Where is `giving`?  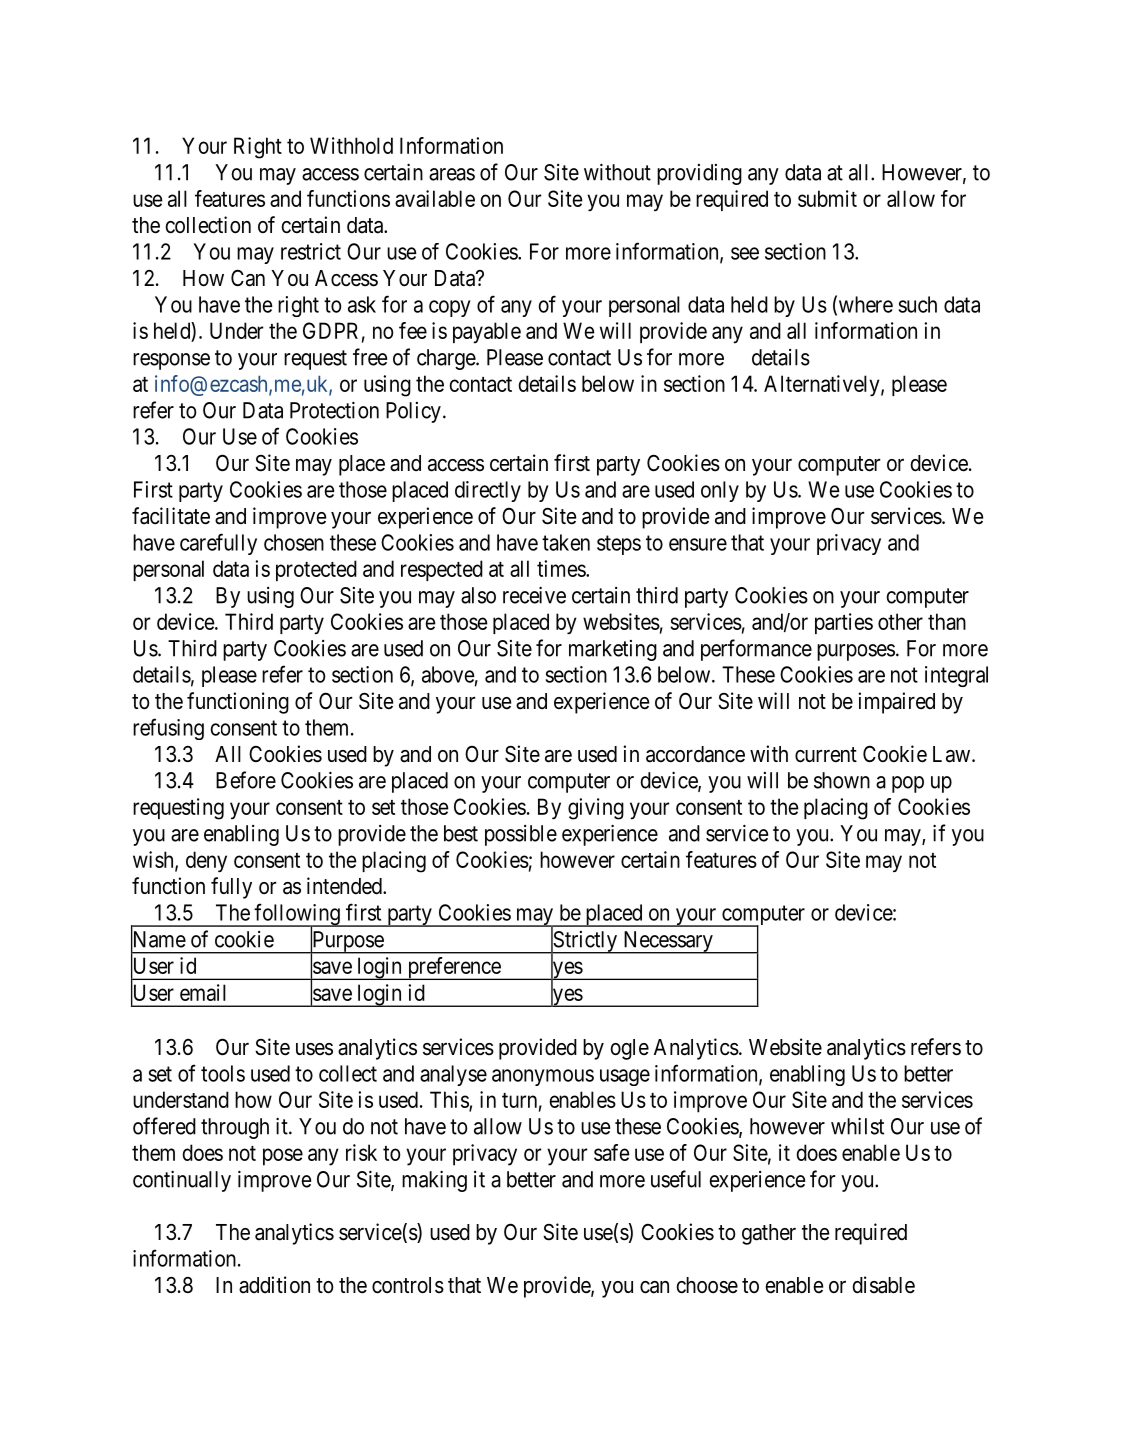 giving is located at coordinates (596, 809).
